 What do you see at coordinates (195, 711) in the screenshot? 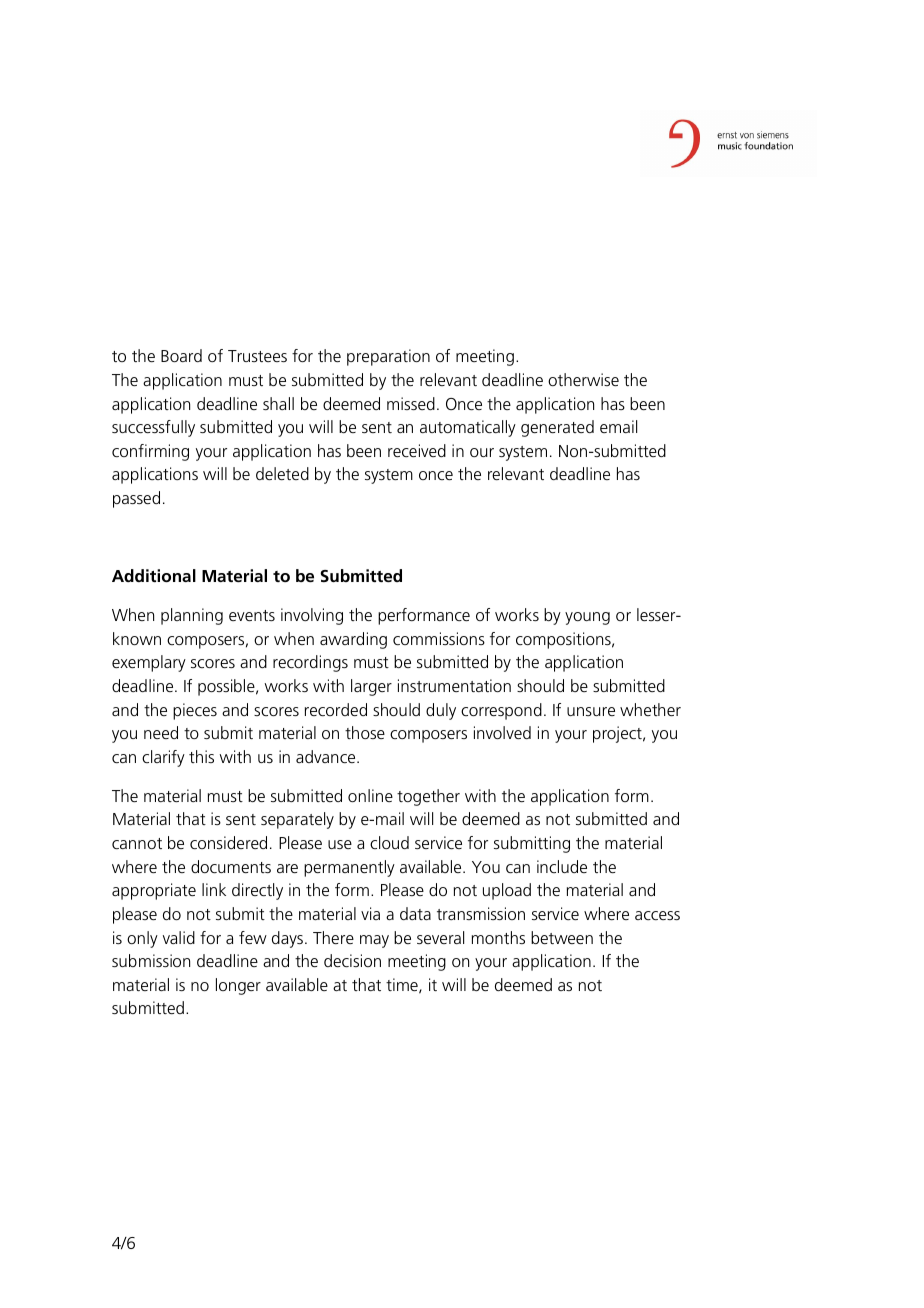
I see `pieces` at bounding box center [195, 711].
